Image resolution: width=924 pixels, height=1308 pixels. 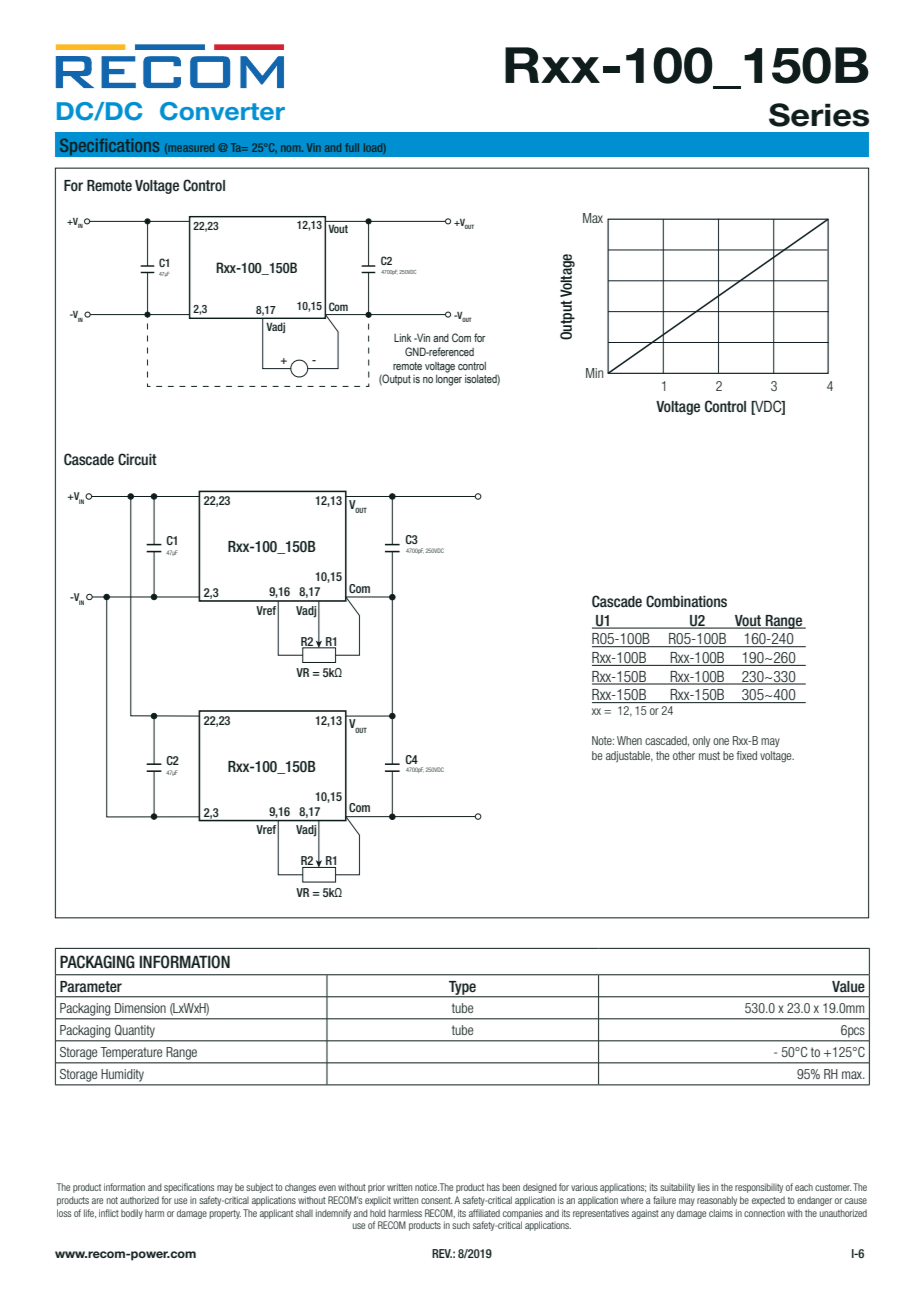 I want to click on Type, so click(x=462, y=989).
